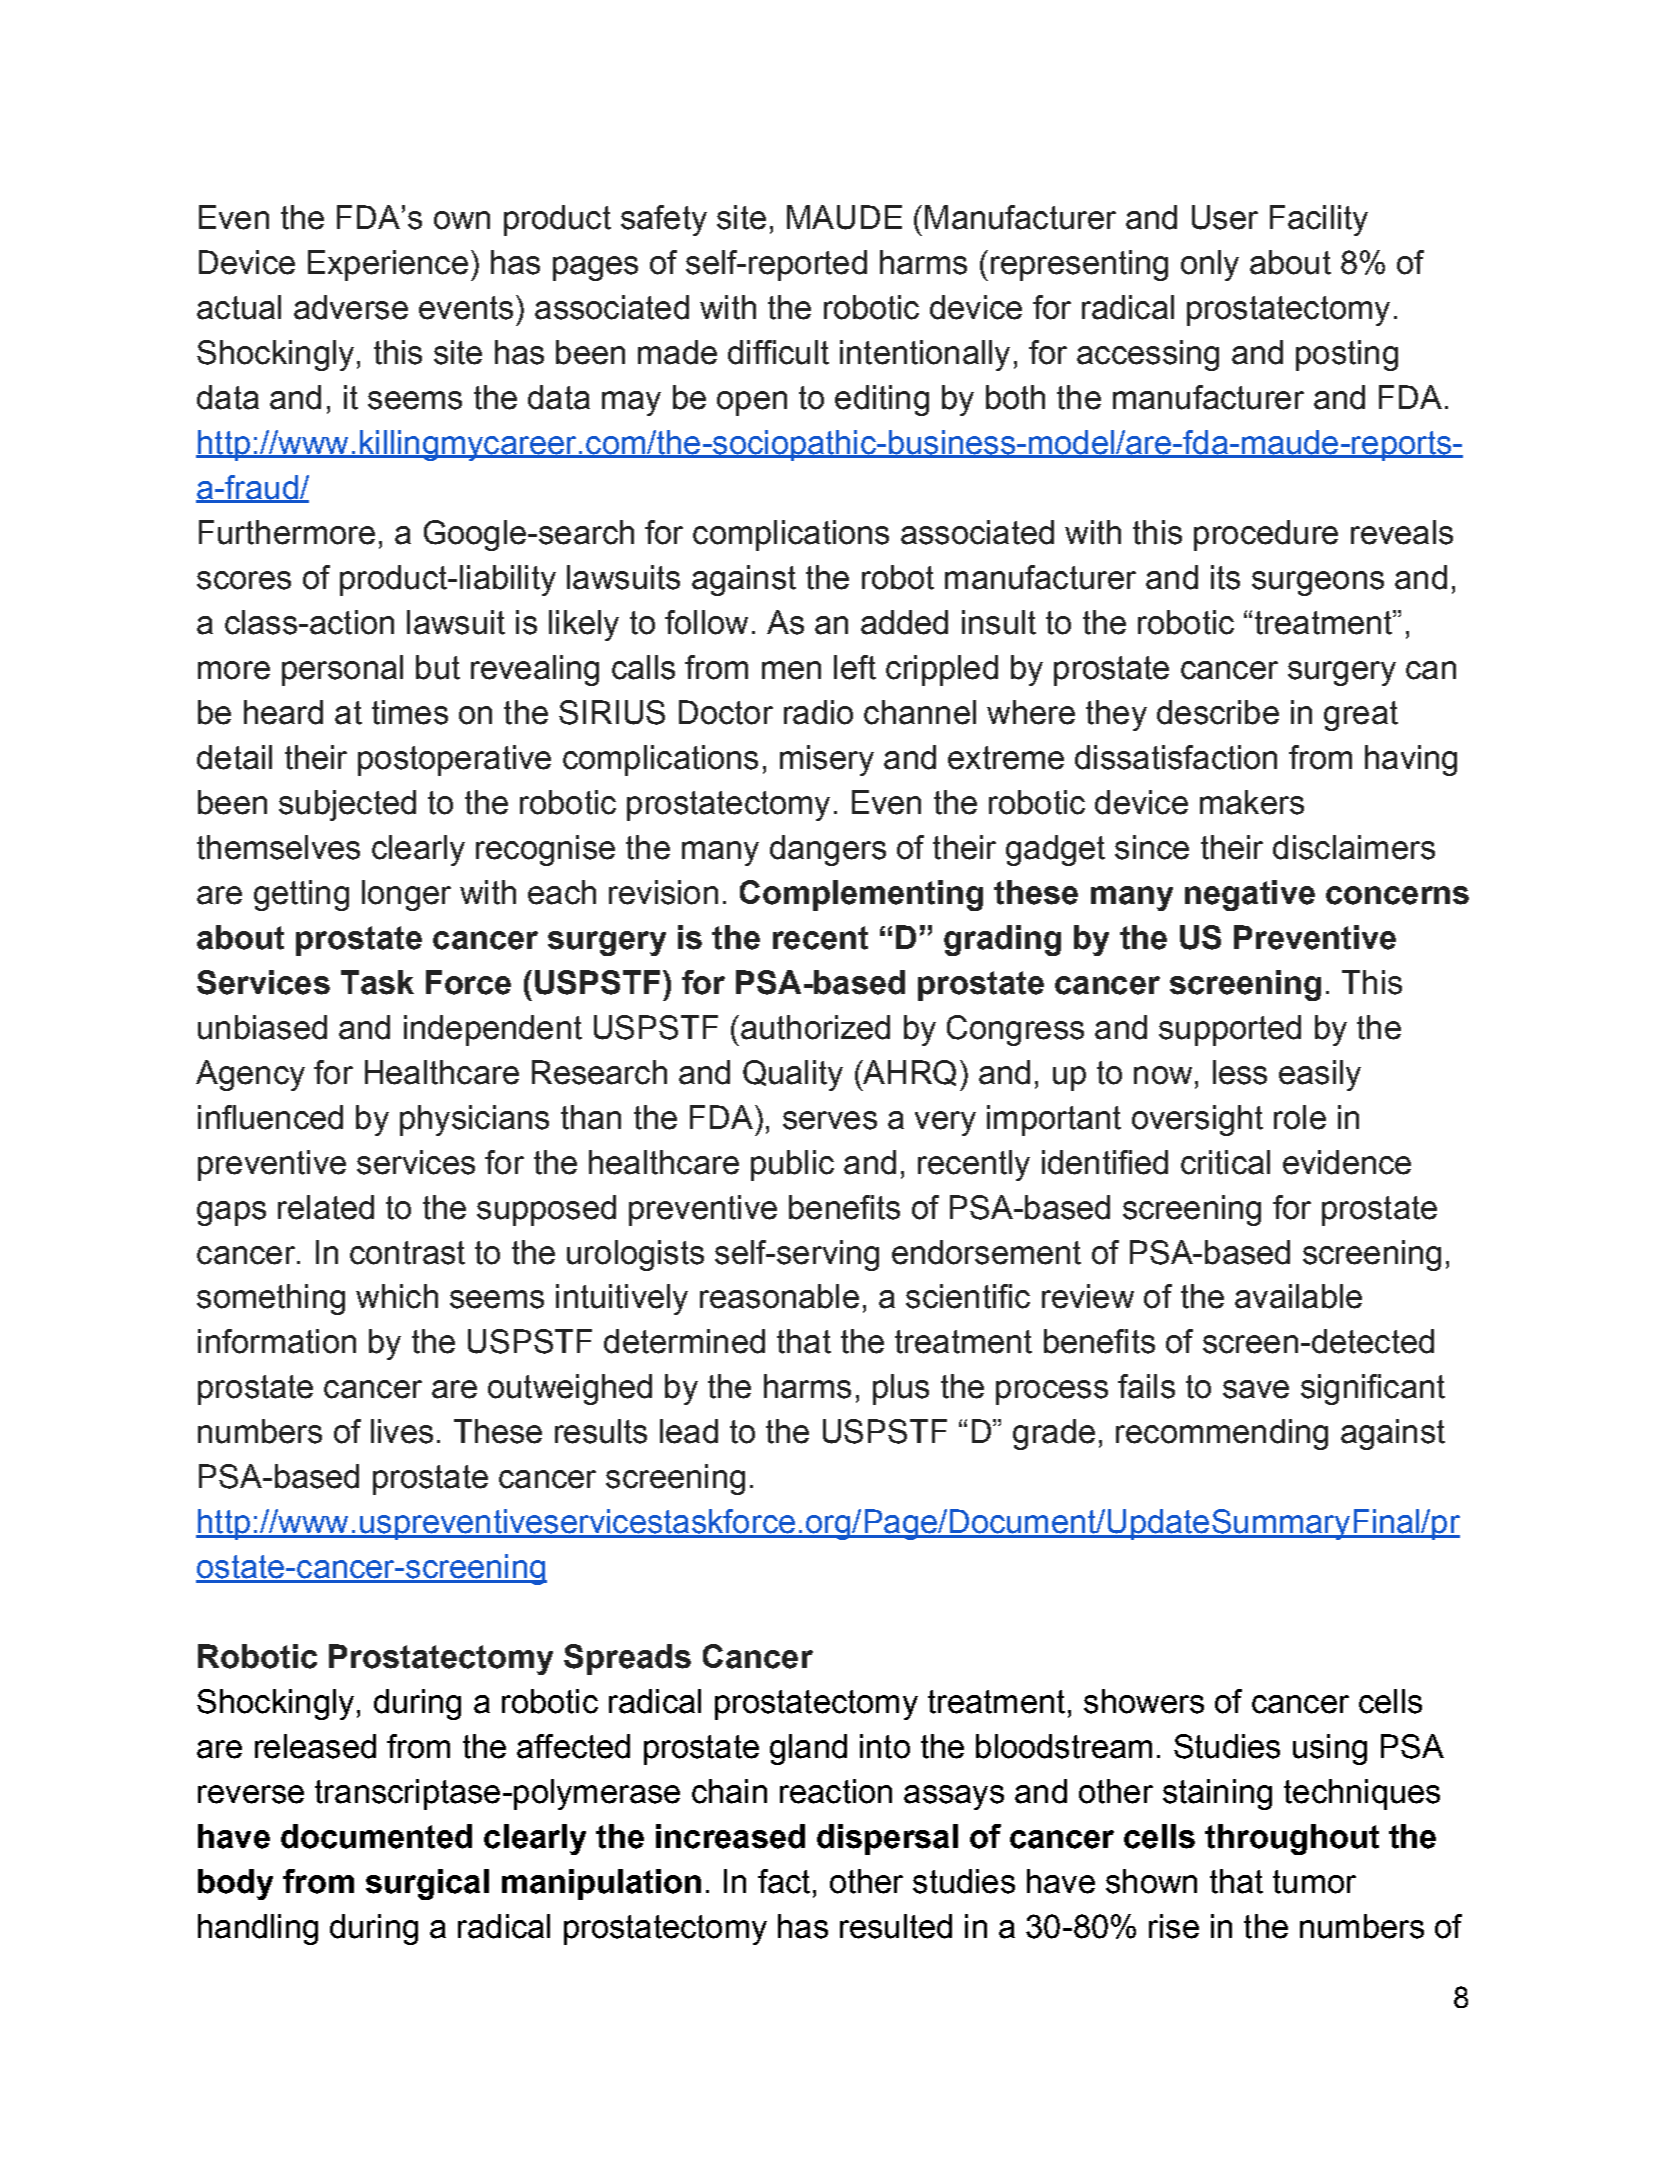 This screenshot has height=2159, width=1668. Describe the element at coordinates (1210, 265) in the screenshot. I see `only` at that location.
